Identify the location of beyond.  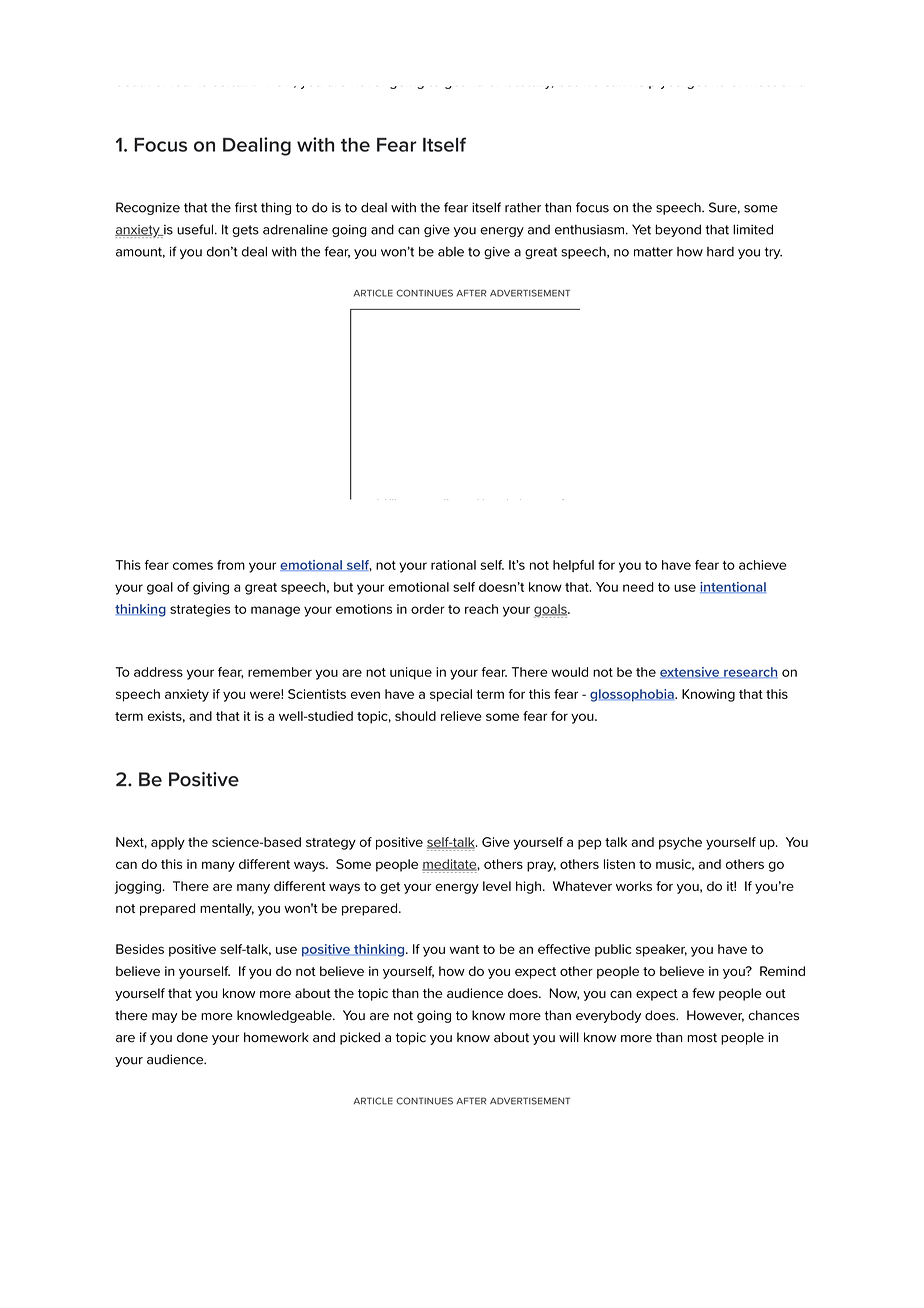
(678, 230).
